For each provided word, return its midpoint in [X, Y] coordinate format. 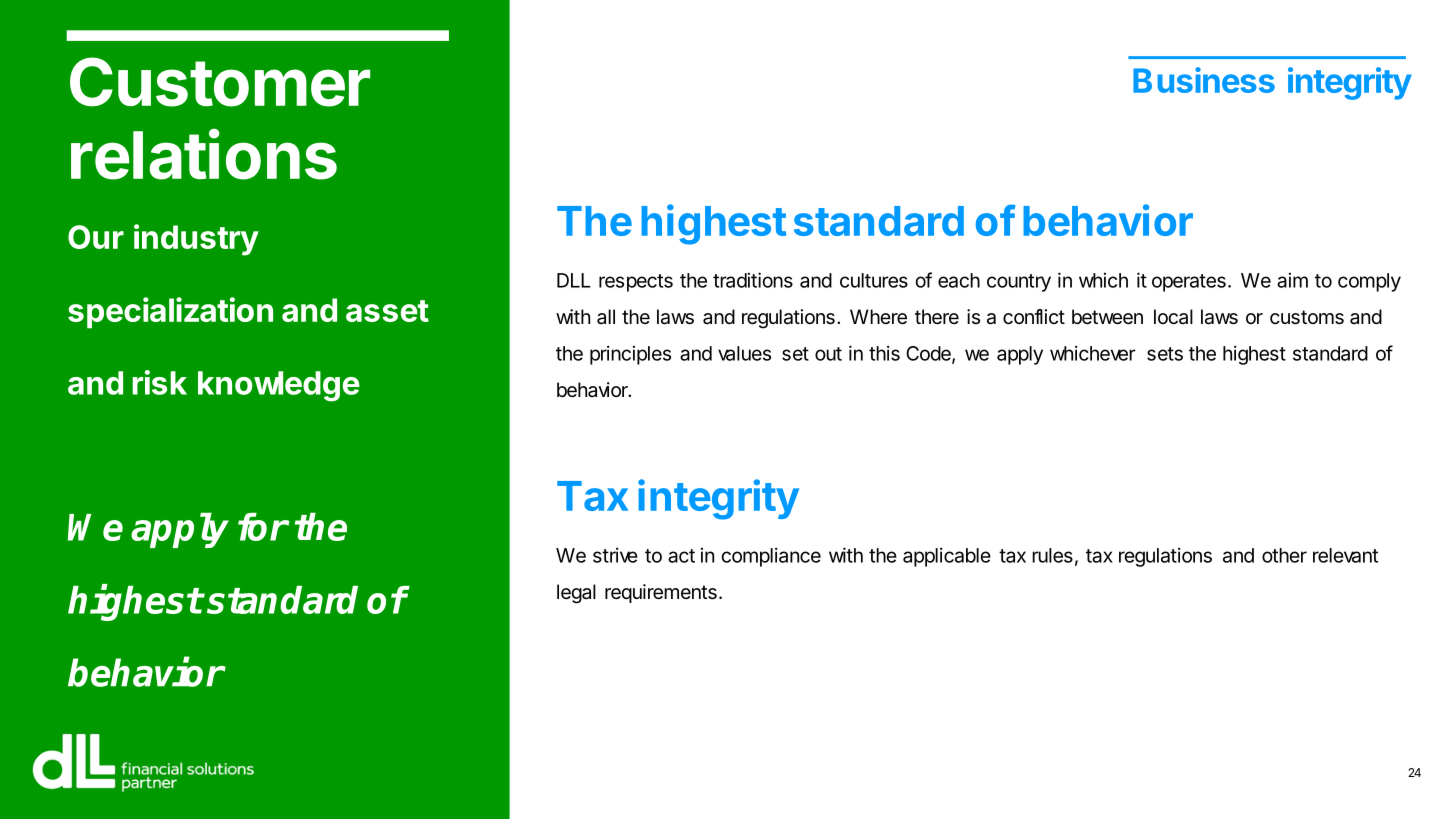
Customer [220, 82]
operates [1189, 283]
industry [196, 240]
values [744, 353]
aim [1292, 280]
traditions [753, 280]
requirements [661, 593]
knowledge [279, 386]
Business [1204, 80]
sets [1165, 354]
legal [576, 594]
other [1284, 555]
